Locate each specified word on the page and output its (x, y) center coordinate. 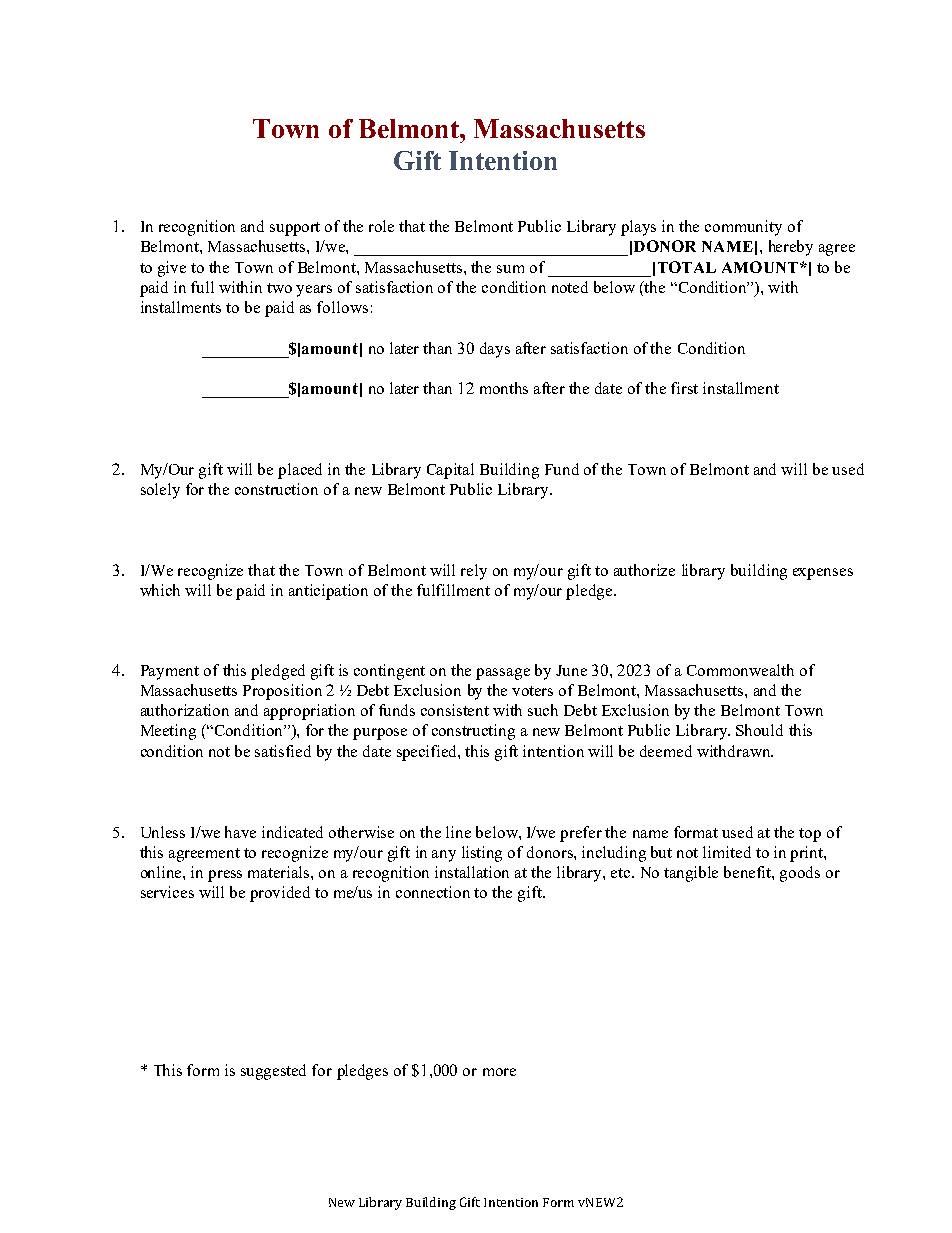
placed (300, 471)
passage (503, 674)
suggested (273, 1072)
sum (510, 269)
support (295, 229)
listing (482, 854)
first (684, 388)
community (743, 228)
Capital (450, 471)
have (240, 832)
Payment (170, 672)
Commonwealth (740, 670)
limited (727, 852)
